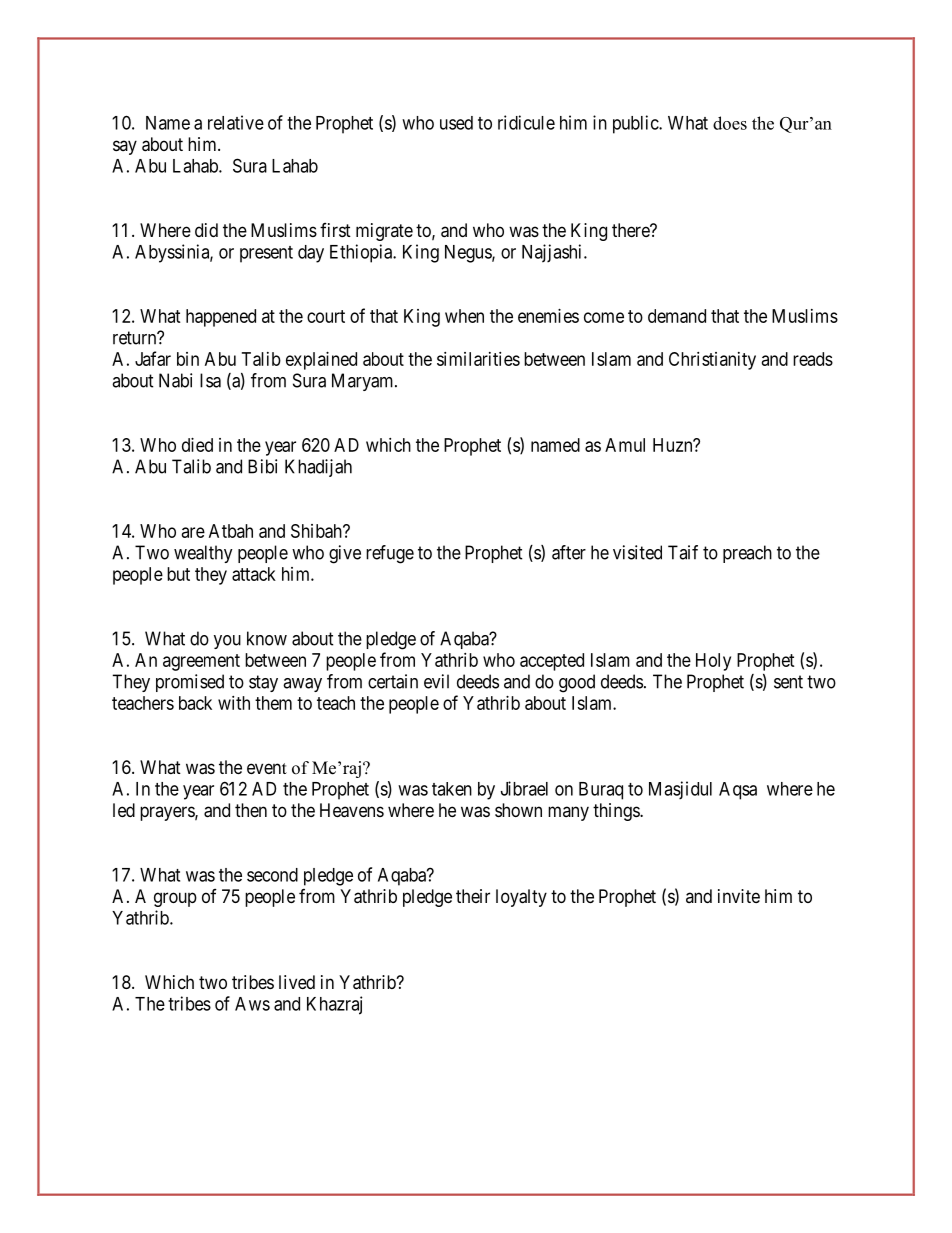  I want to click on does, so click(730, 123).
